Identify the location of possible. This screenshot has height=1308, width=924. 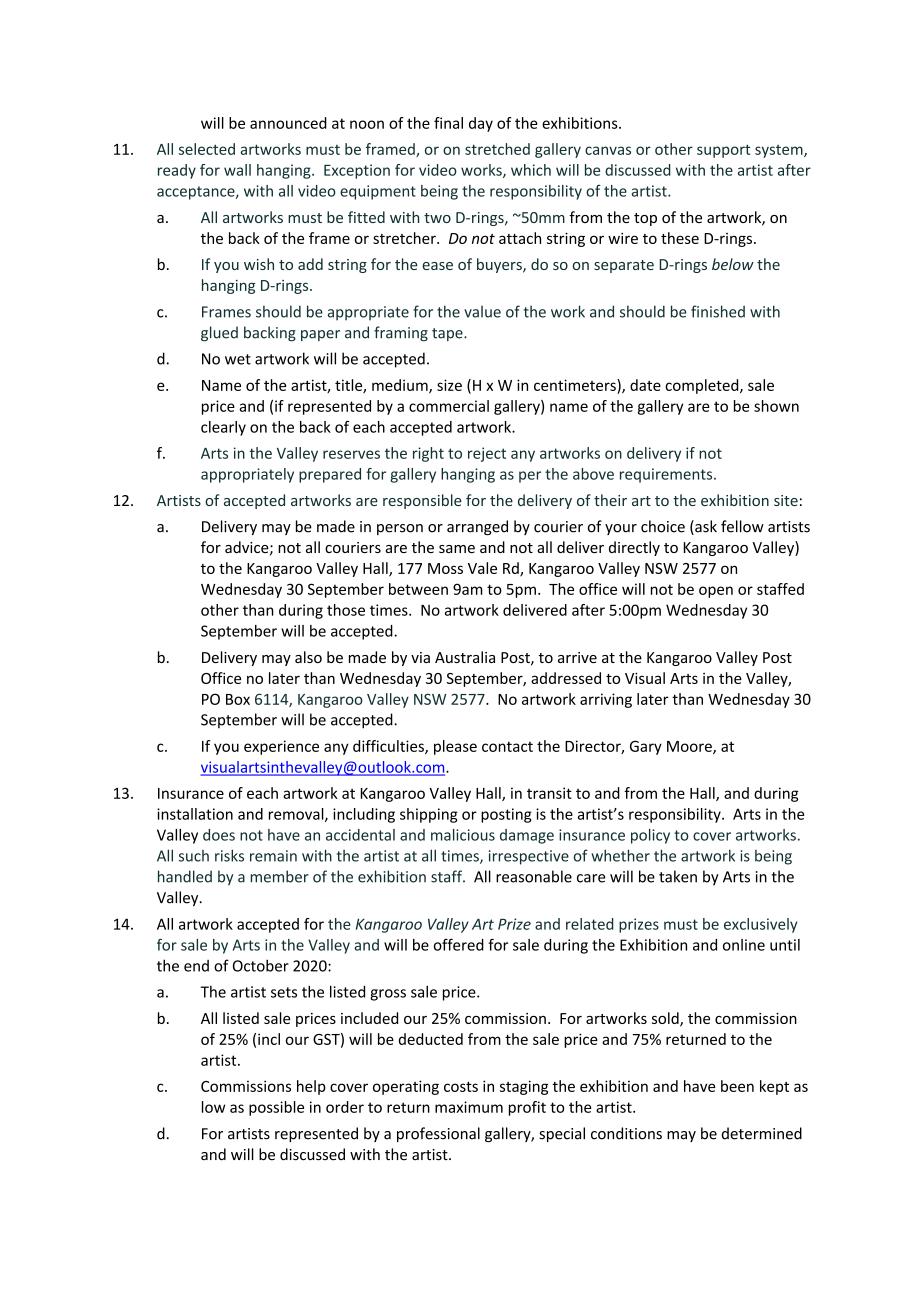
(276, 1108).
